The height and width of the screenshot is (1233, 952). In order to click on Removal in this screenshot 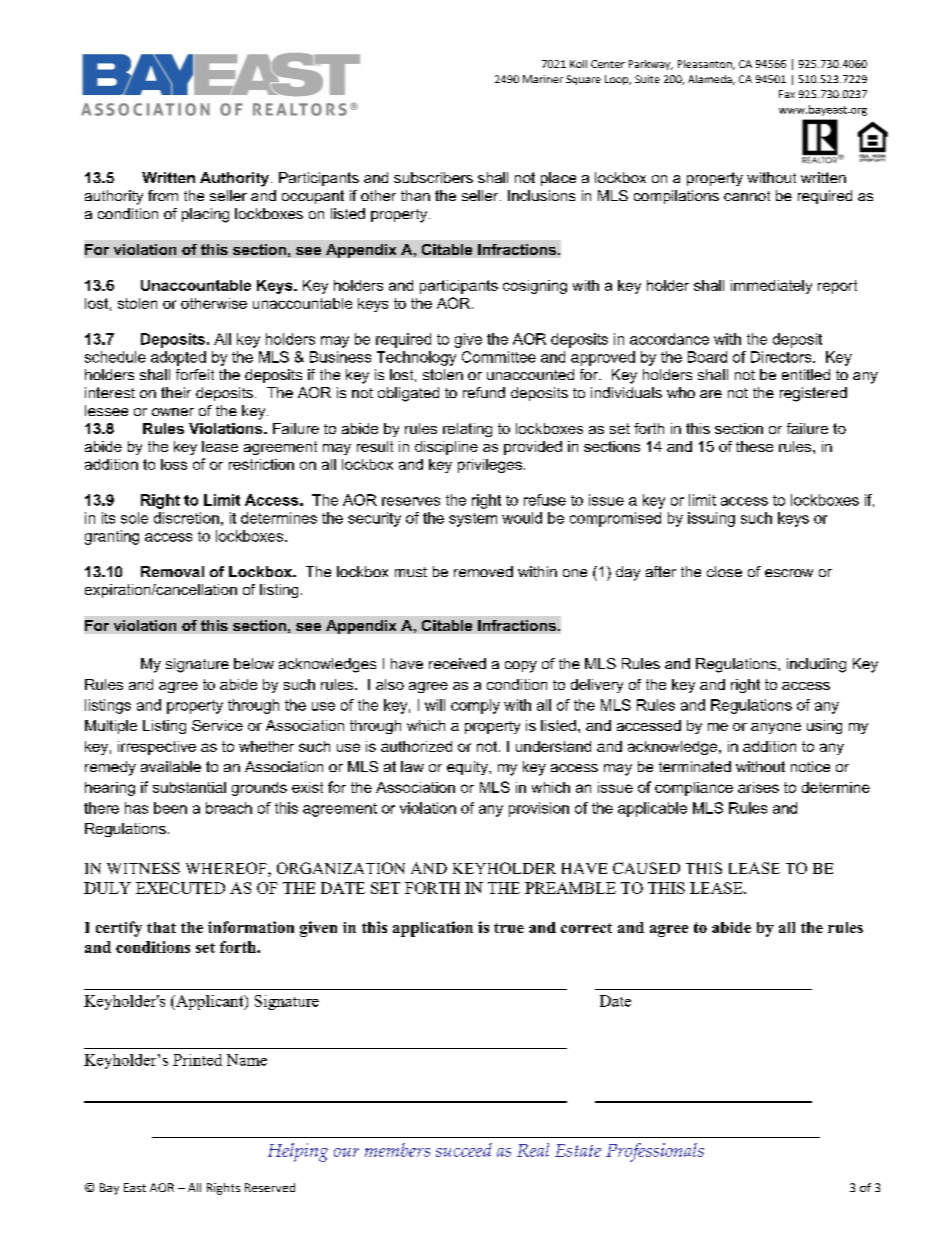, I will do `click(172, 571)`.
